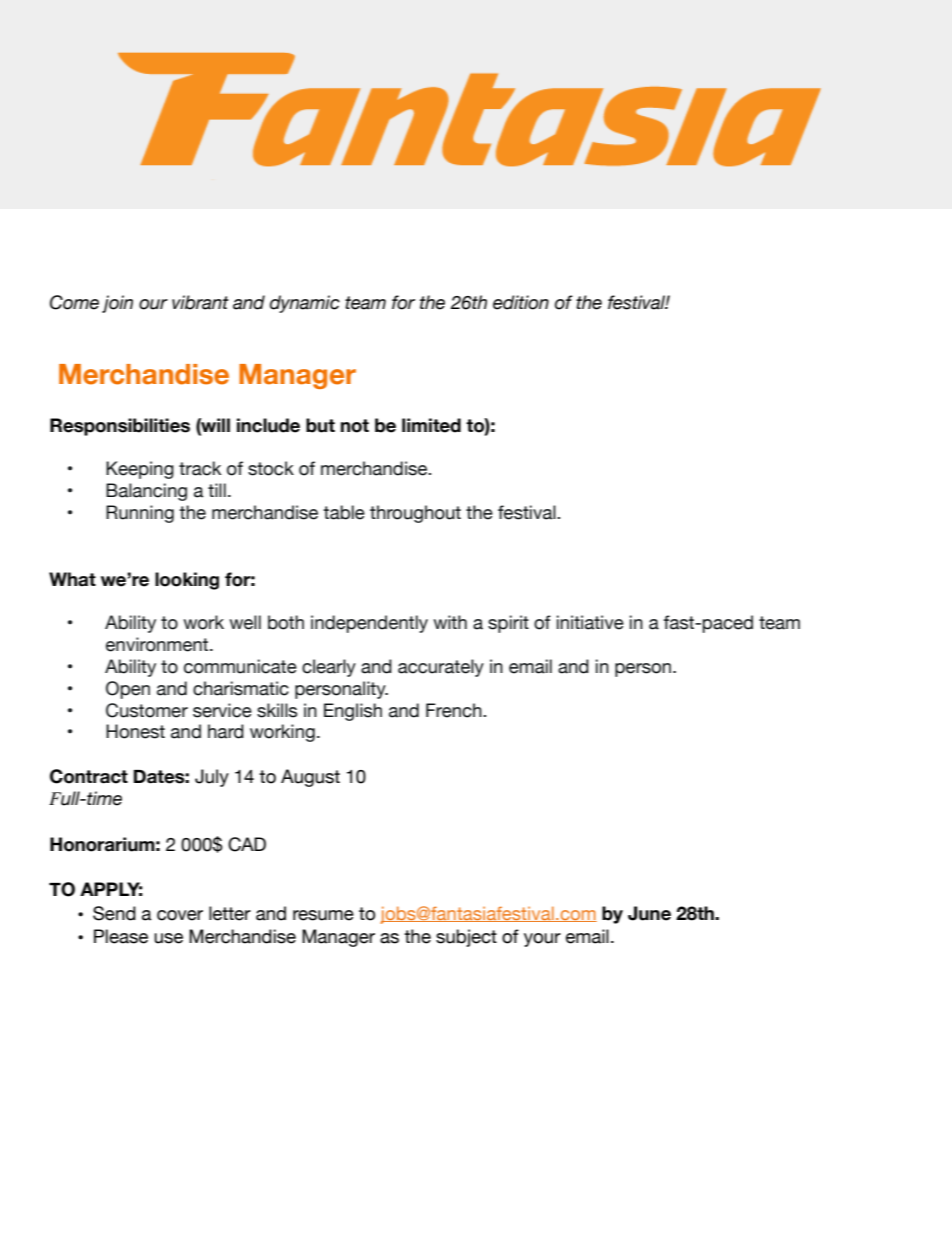  I want to click on edition, so click(521, 302).
